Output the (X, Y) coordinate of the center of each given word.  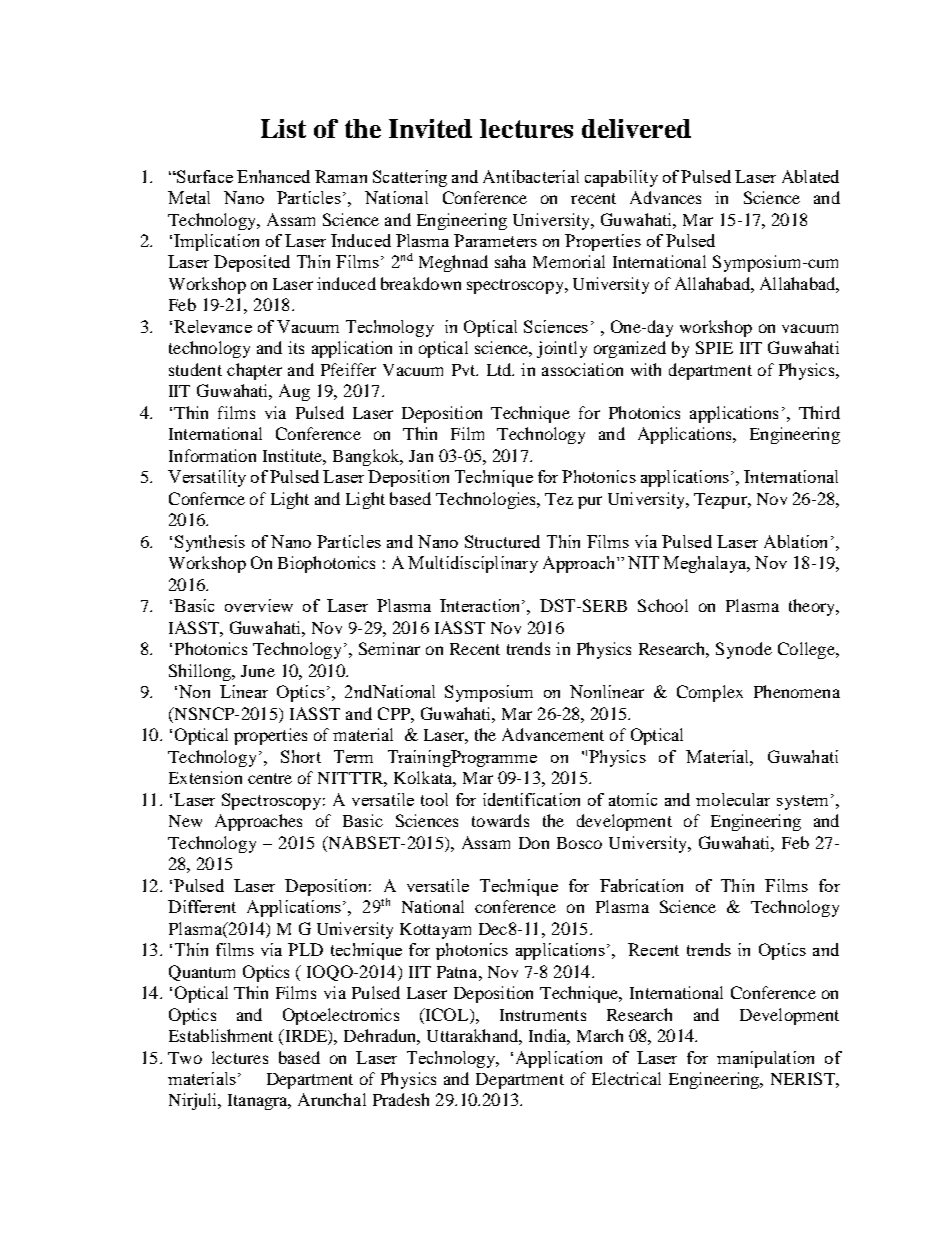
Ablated (810, 176)
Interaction (481, 605)
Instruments (543, 1015)
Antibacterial (531, 176)
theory (813, 607)
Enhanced (273, 176)
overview (259, 605)
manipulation (765, 1059)
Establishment (221, 1035)
